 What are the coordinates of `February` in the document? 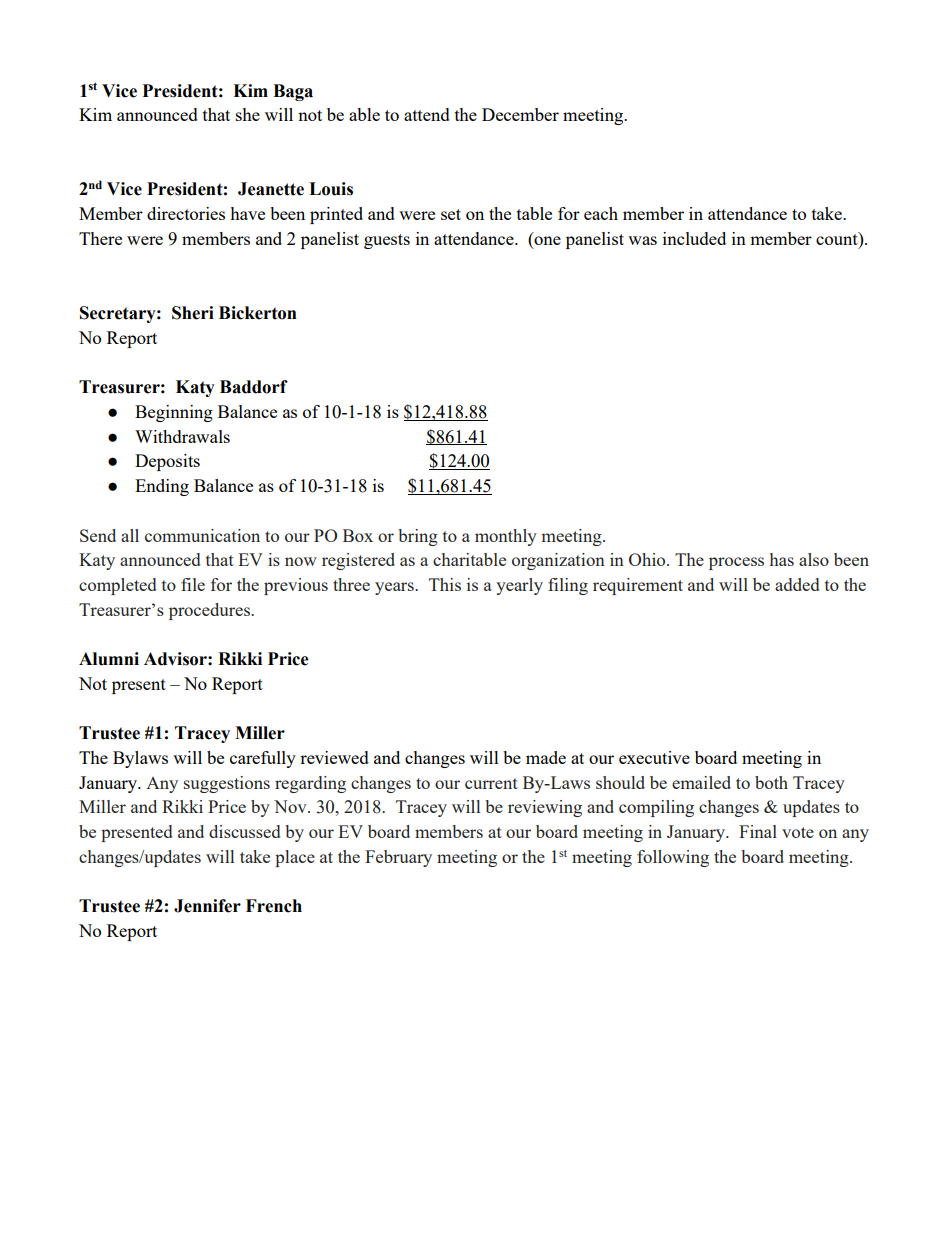 It's located at (398, 858).
